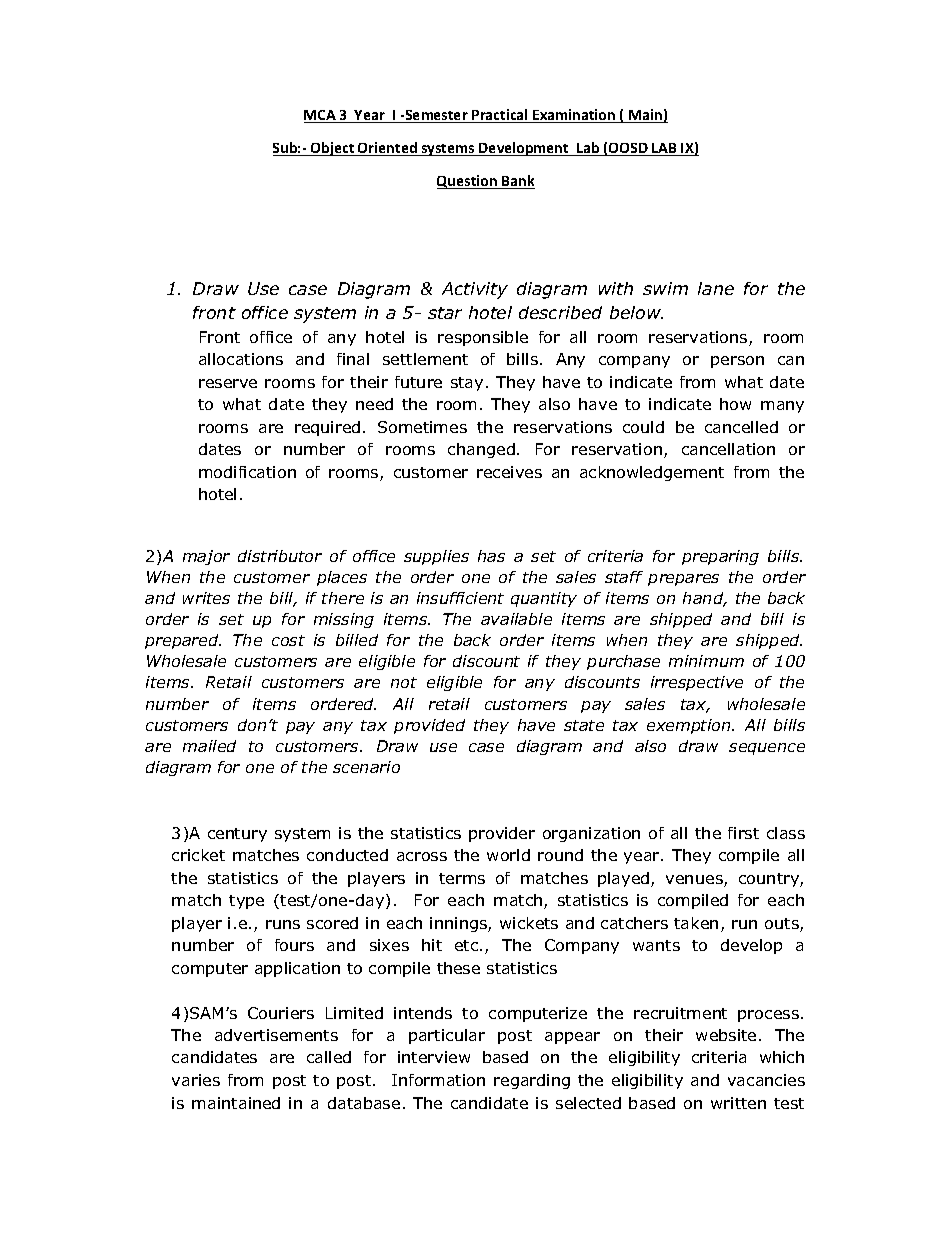  Describe the element at coordinates (321, 116) in the screenshot. I see `MCA` at that location.
